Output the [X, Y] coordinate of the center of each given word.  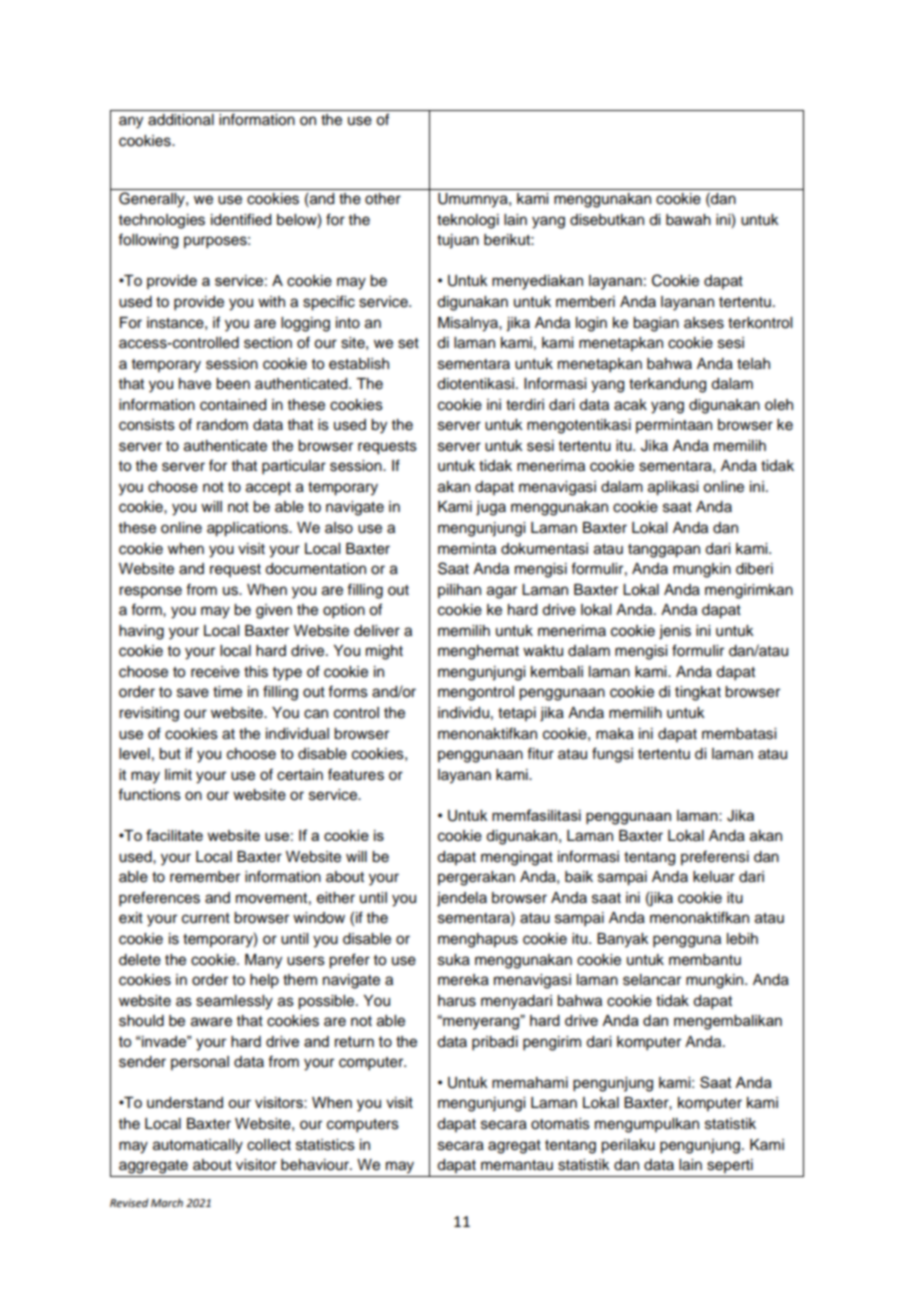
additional [181, 120]
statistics [325, 1145]
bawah [688, 220]
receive [215, 672]
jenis [675, 632]
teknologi [468, 221]
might [384, 652]
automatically [198, 1146]
